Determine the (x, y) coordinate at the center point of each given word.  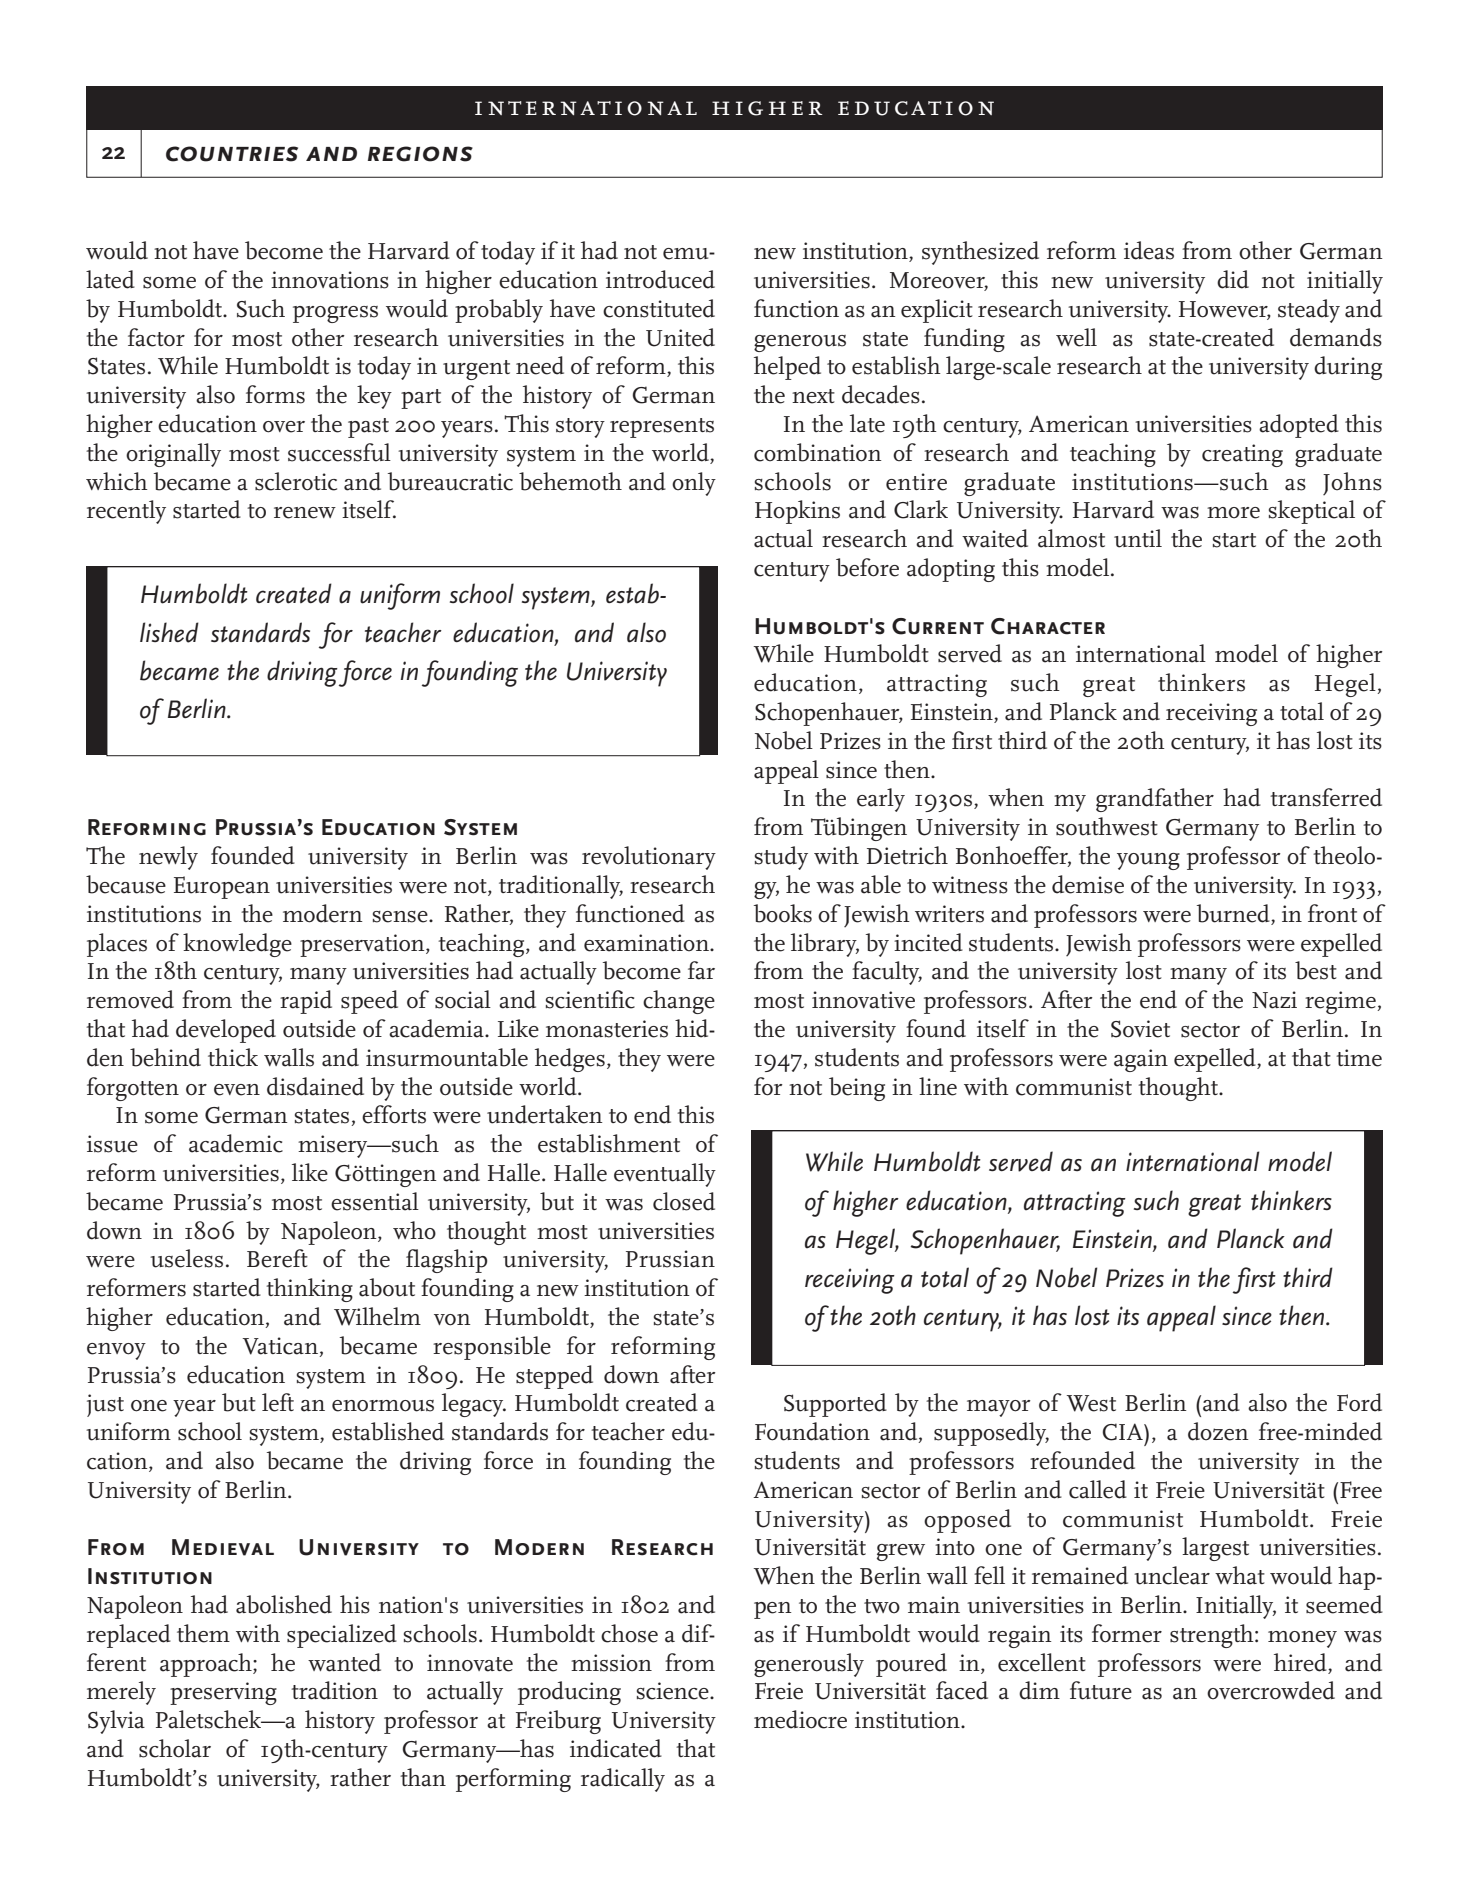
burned (1234, 913)
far (701, 970)
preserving (223, 1693)
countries (232, 154)
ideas (1149, 250)
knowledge (237, 945)
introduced (660, 279)
